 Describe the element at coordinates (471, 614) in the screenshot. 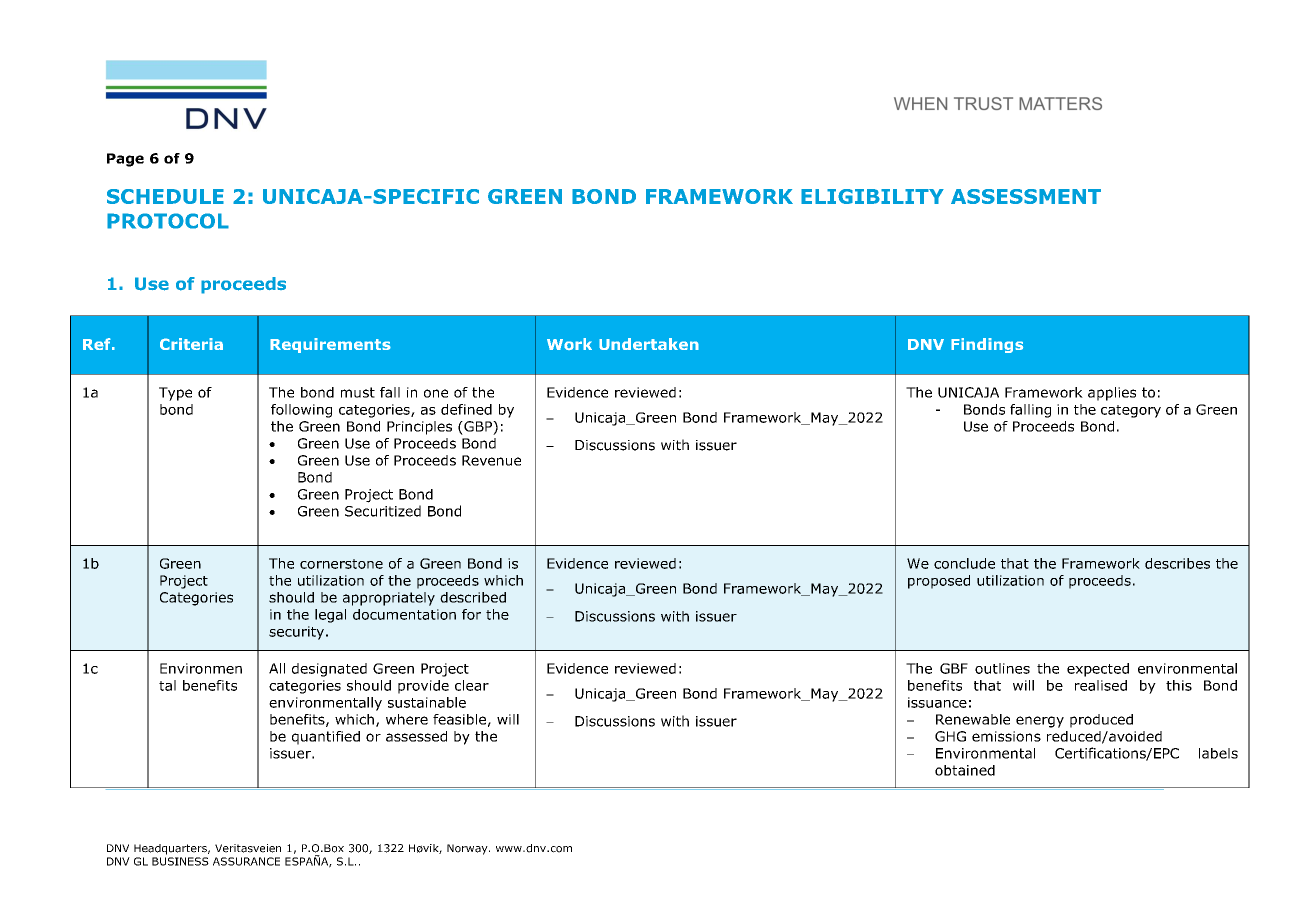

I see `for` at that location.
